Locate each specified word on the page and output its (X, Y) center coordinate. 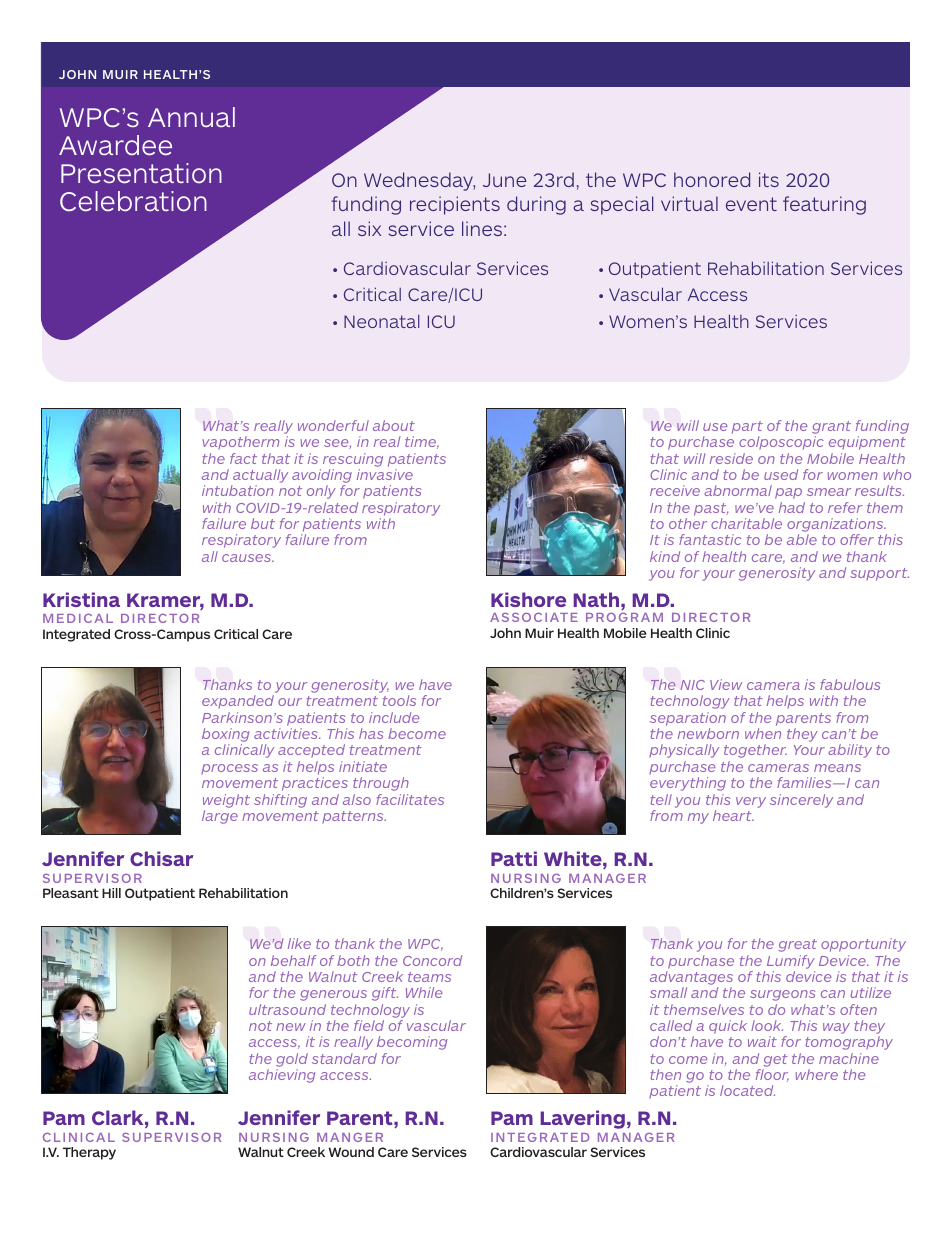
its (769, 179)
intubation (238, 490)
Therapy (89, 1153)
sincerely (801, 801)
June (505, 180)
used (781, 474)
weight (226, 801)
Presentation (141, 173)
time (422, 442)
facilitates (410, 799)
